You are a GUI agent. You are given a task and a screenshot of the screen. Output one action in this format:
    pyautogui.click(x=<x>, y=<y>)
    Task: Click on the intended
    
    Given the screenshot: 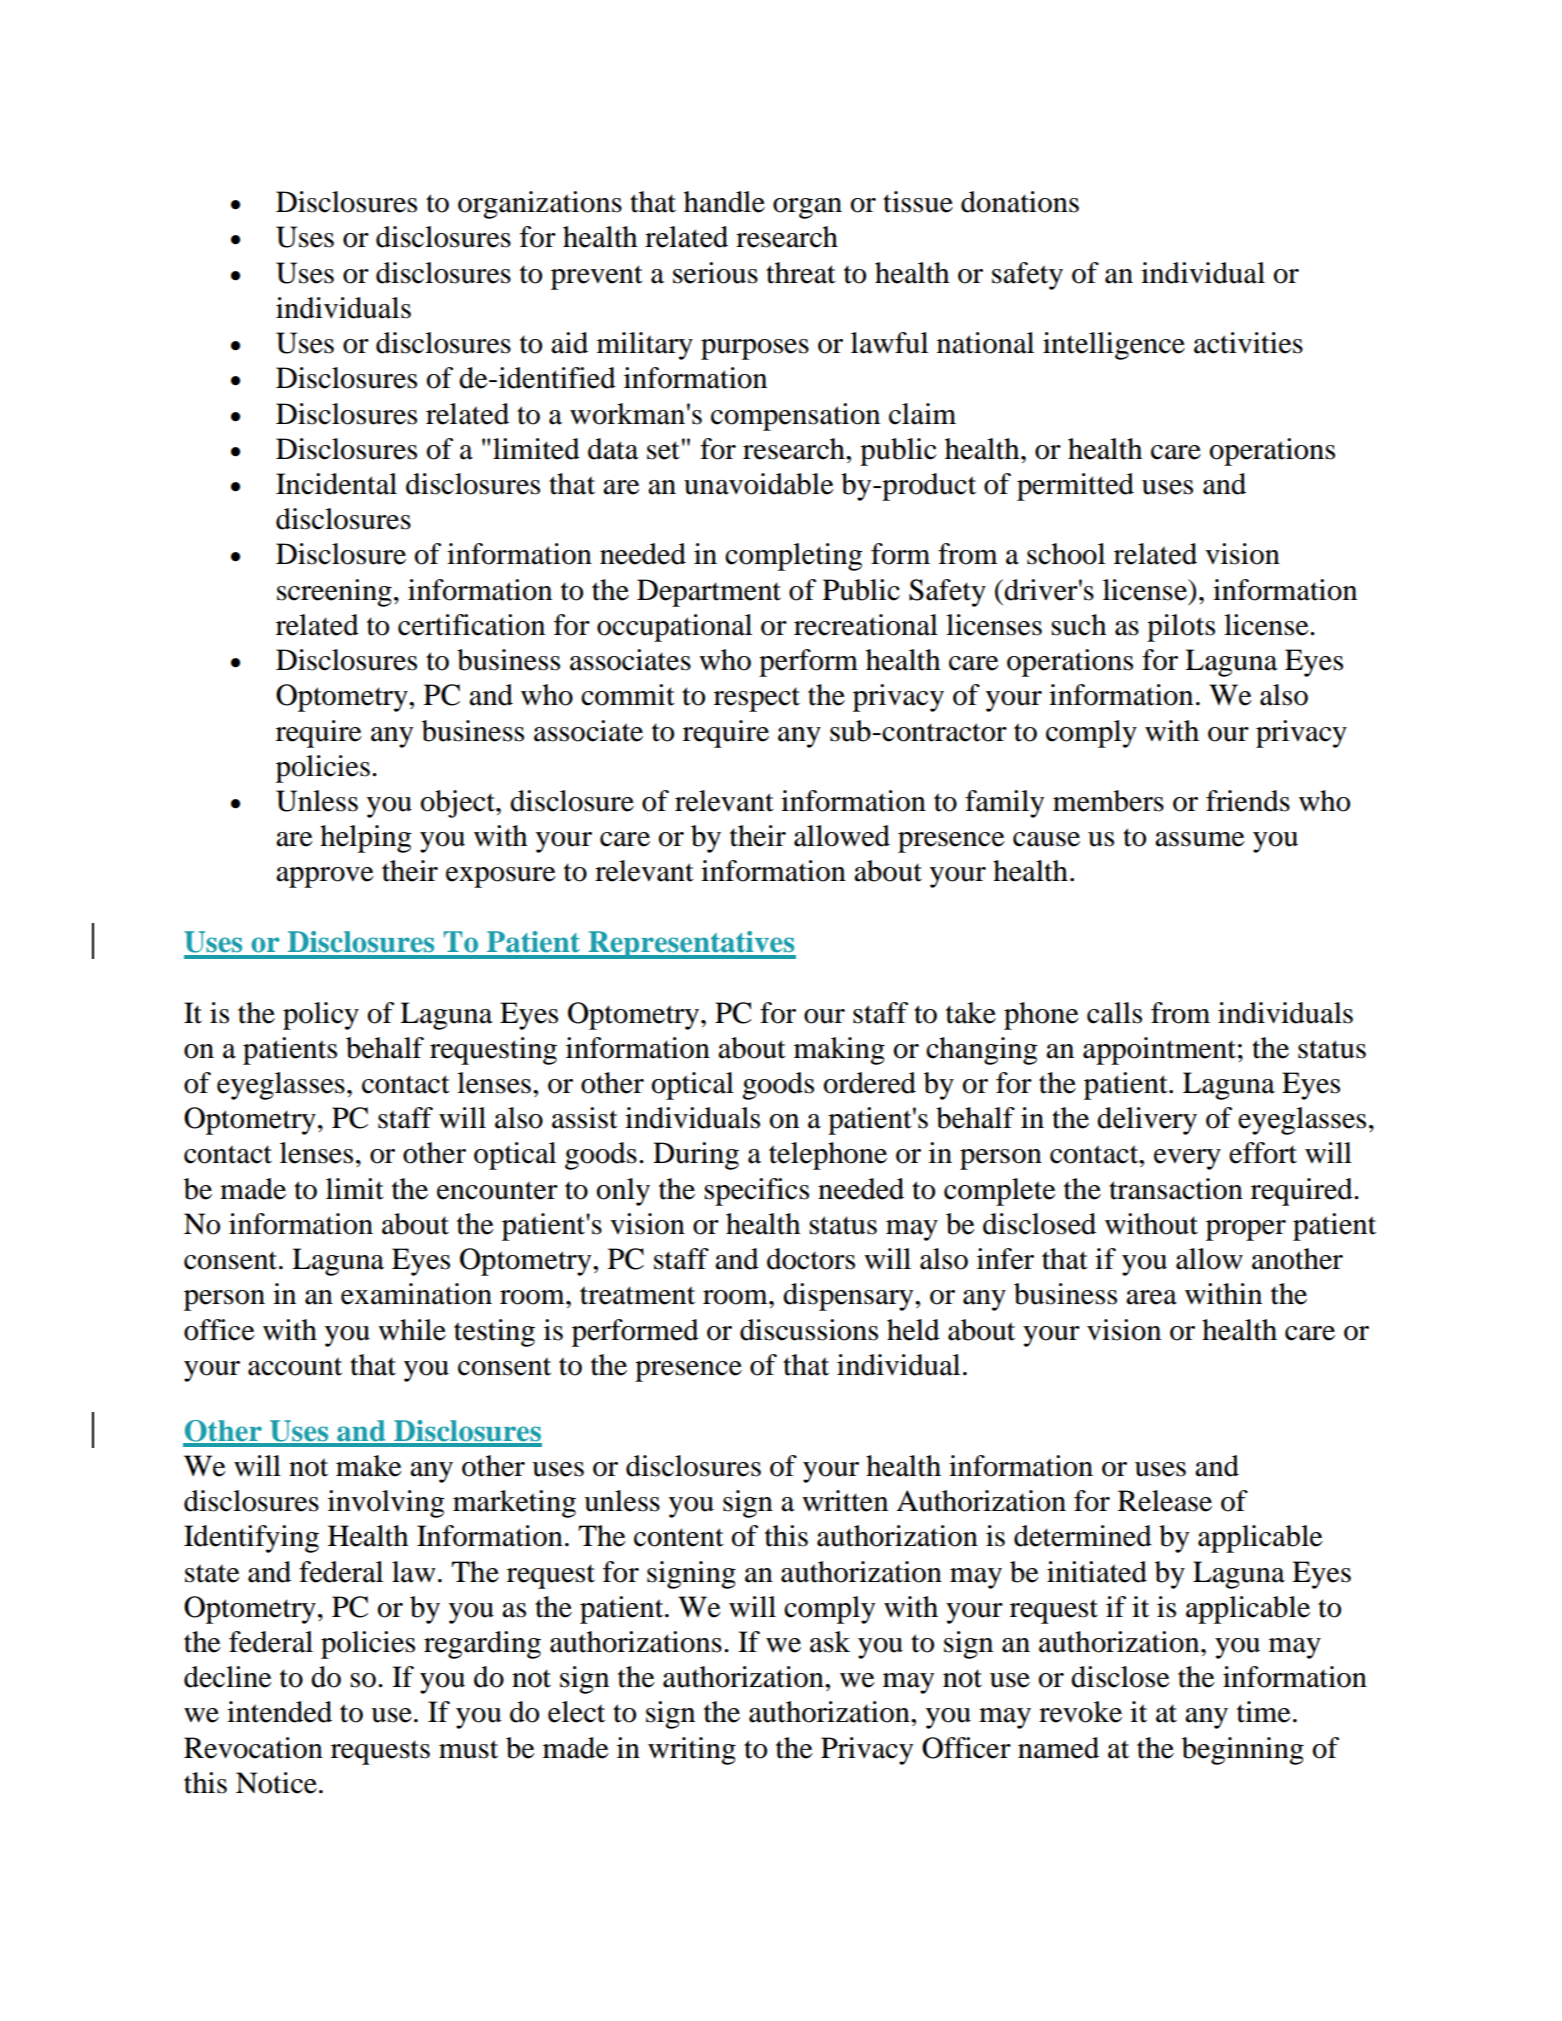 What is the action you would take?
    pyautogui.click(x=279, y=1712)
